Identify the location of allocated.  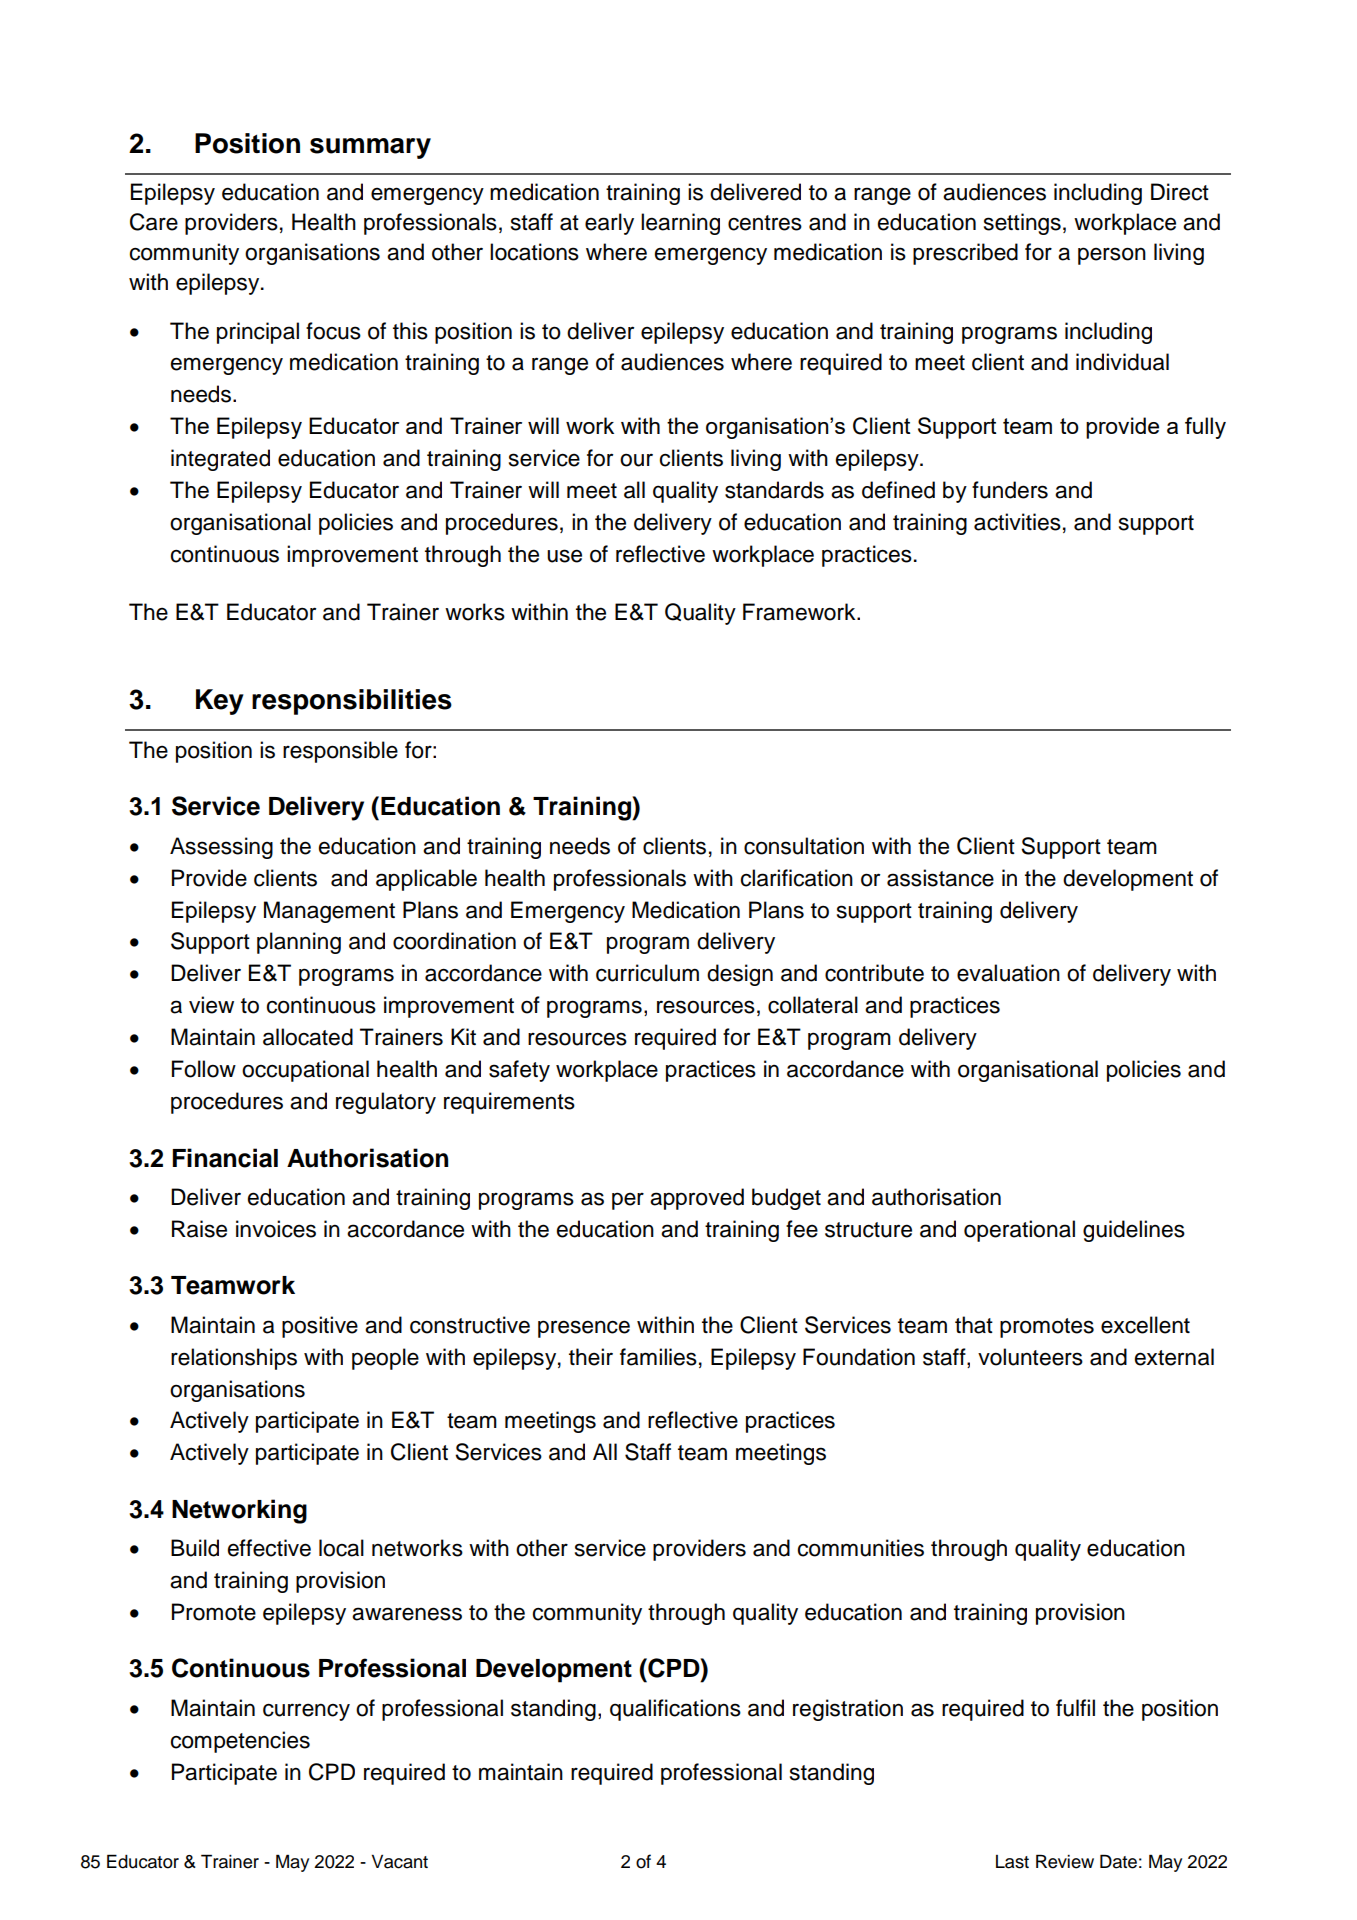
(308, 1037).
